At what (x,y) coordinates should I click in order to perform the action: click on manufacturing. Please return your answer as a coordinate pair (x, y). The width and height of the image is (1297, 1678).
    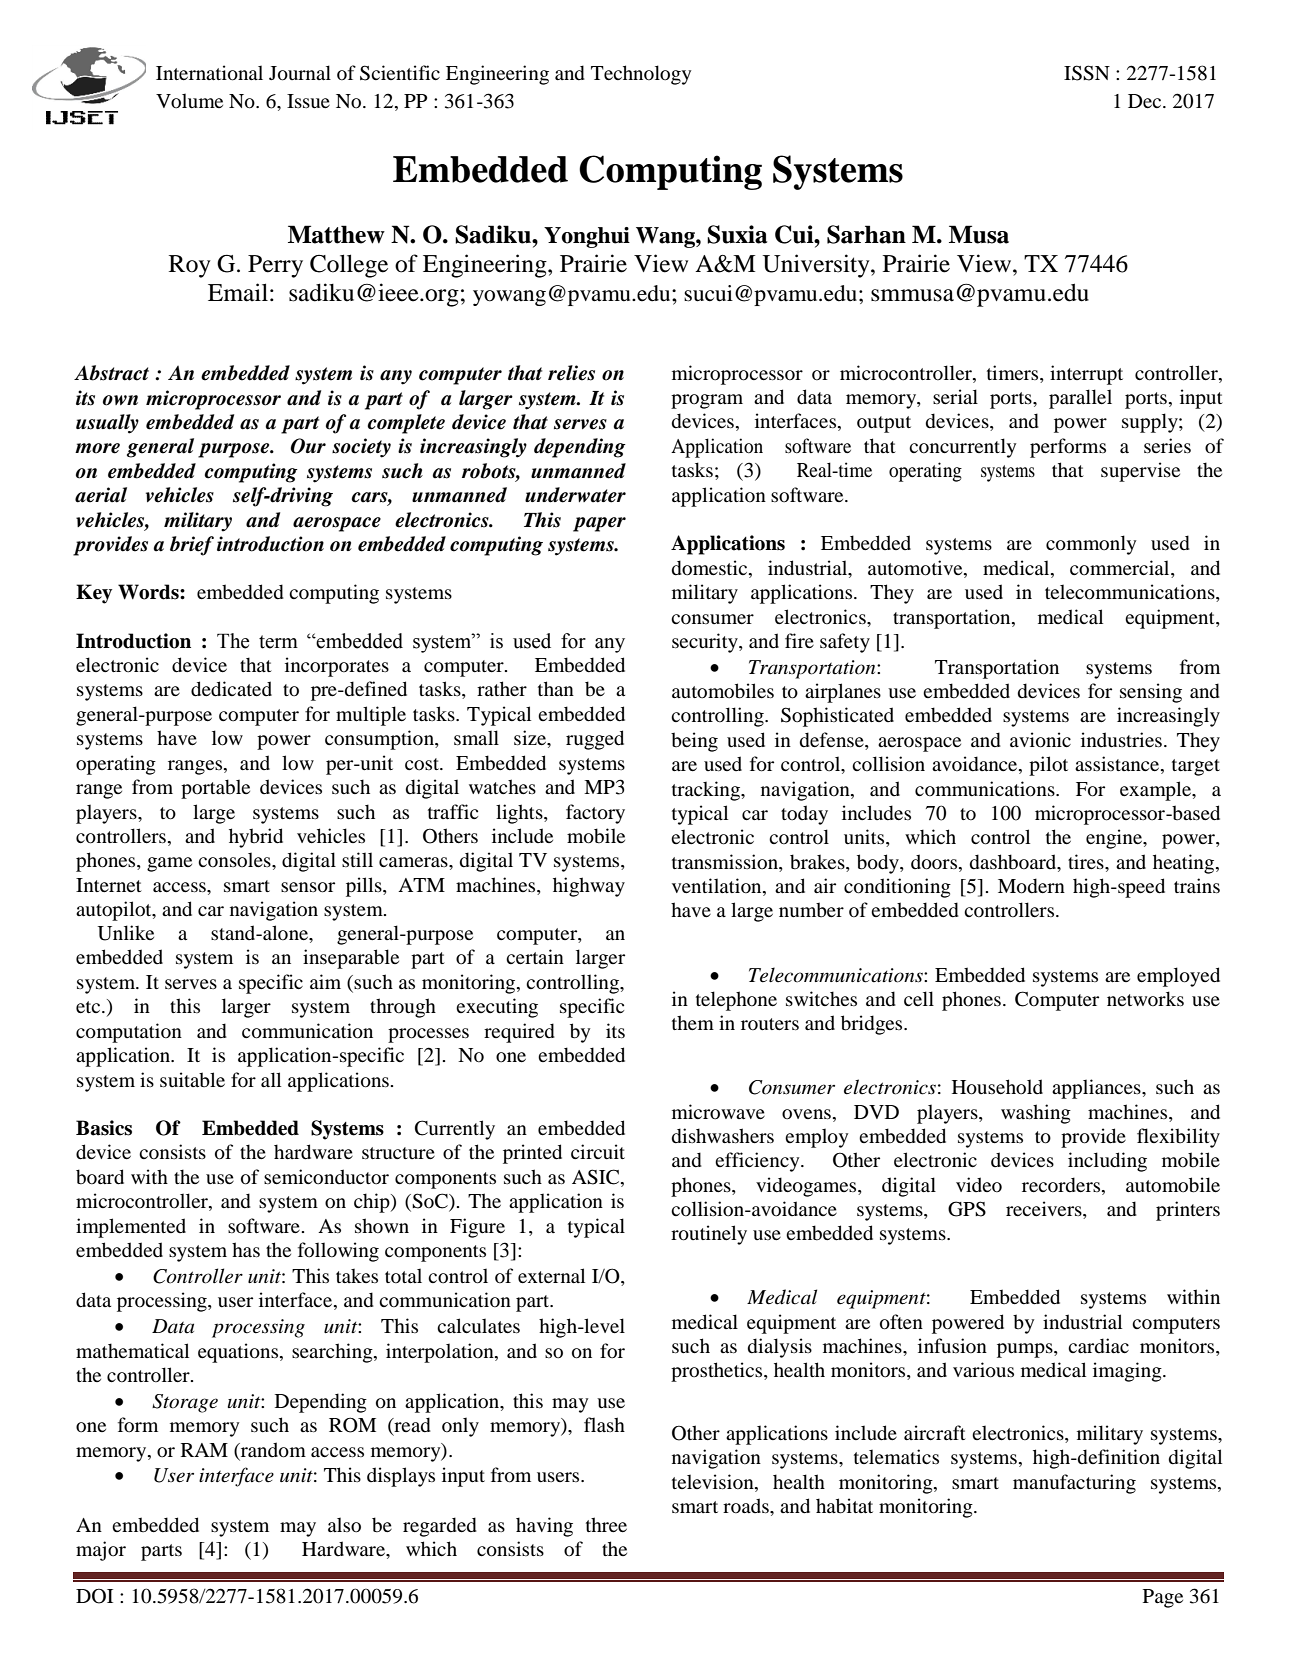
    Looking at the image, I should click on (1074, 1484).
